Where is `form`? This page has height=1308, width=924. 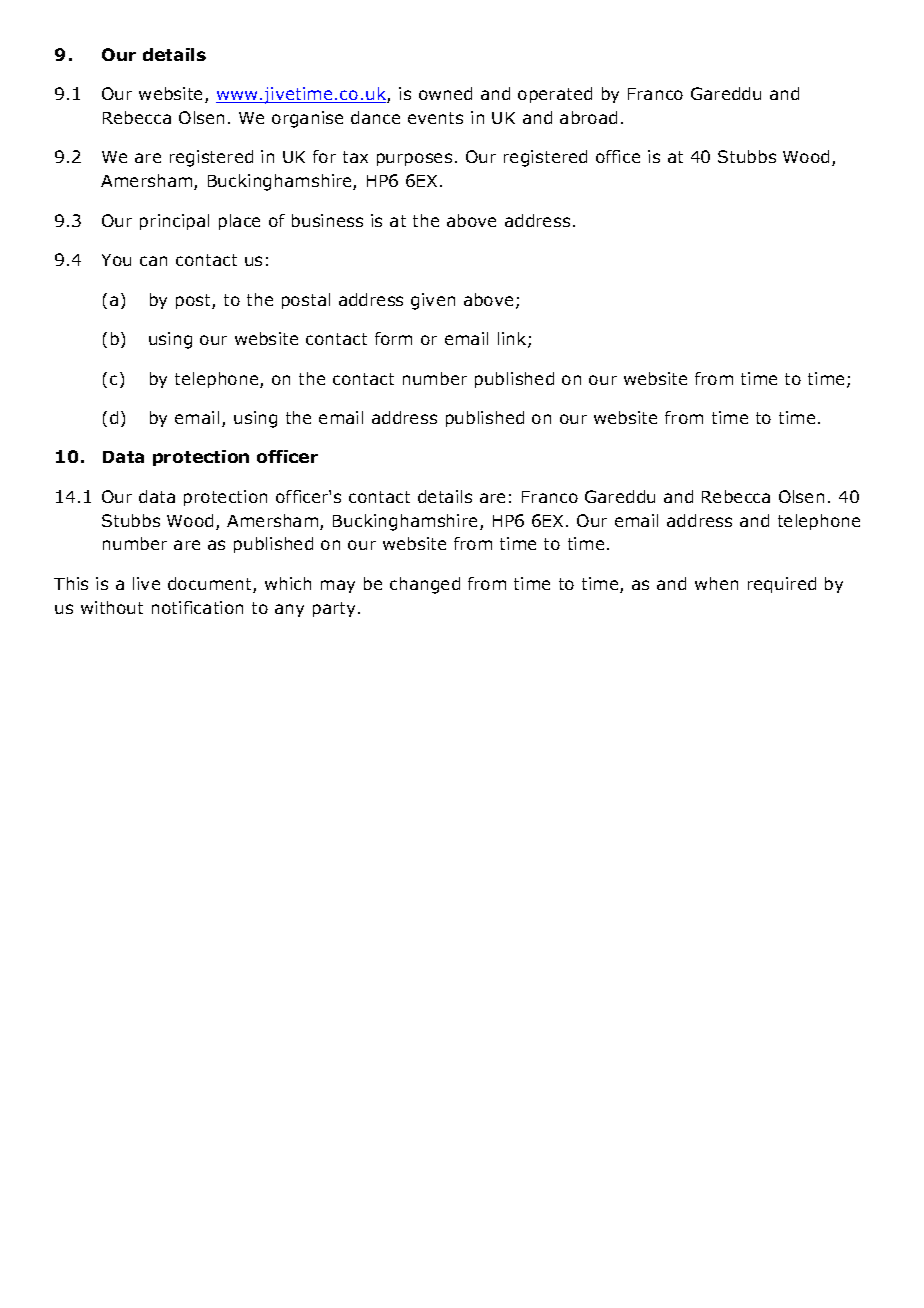 form is located at coordinates (393, 338).
